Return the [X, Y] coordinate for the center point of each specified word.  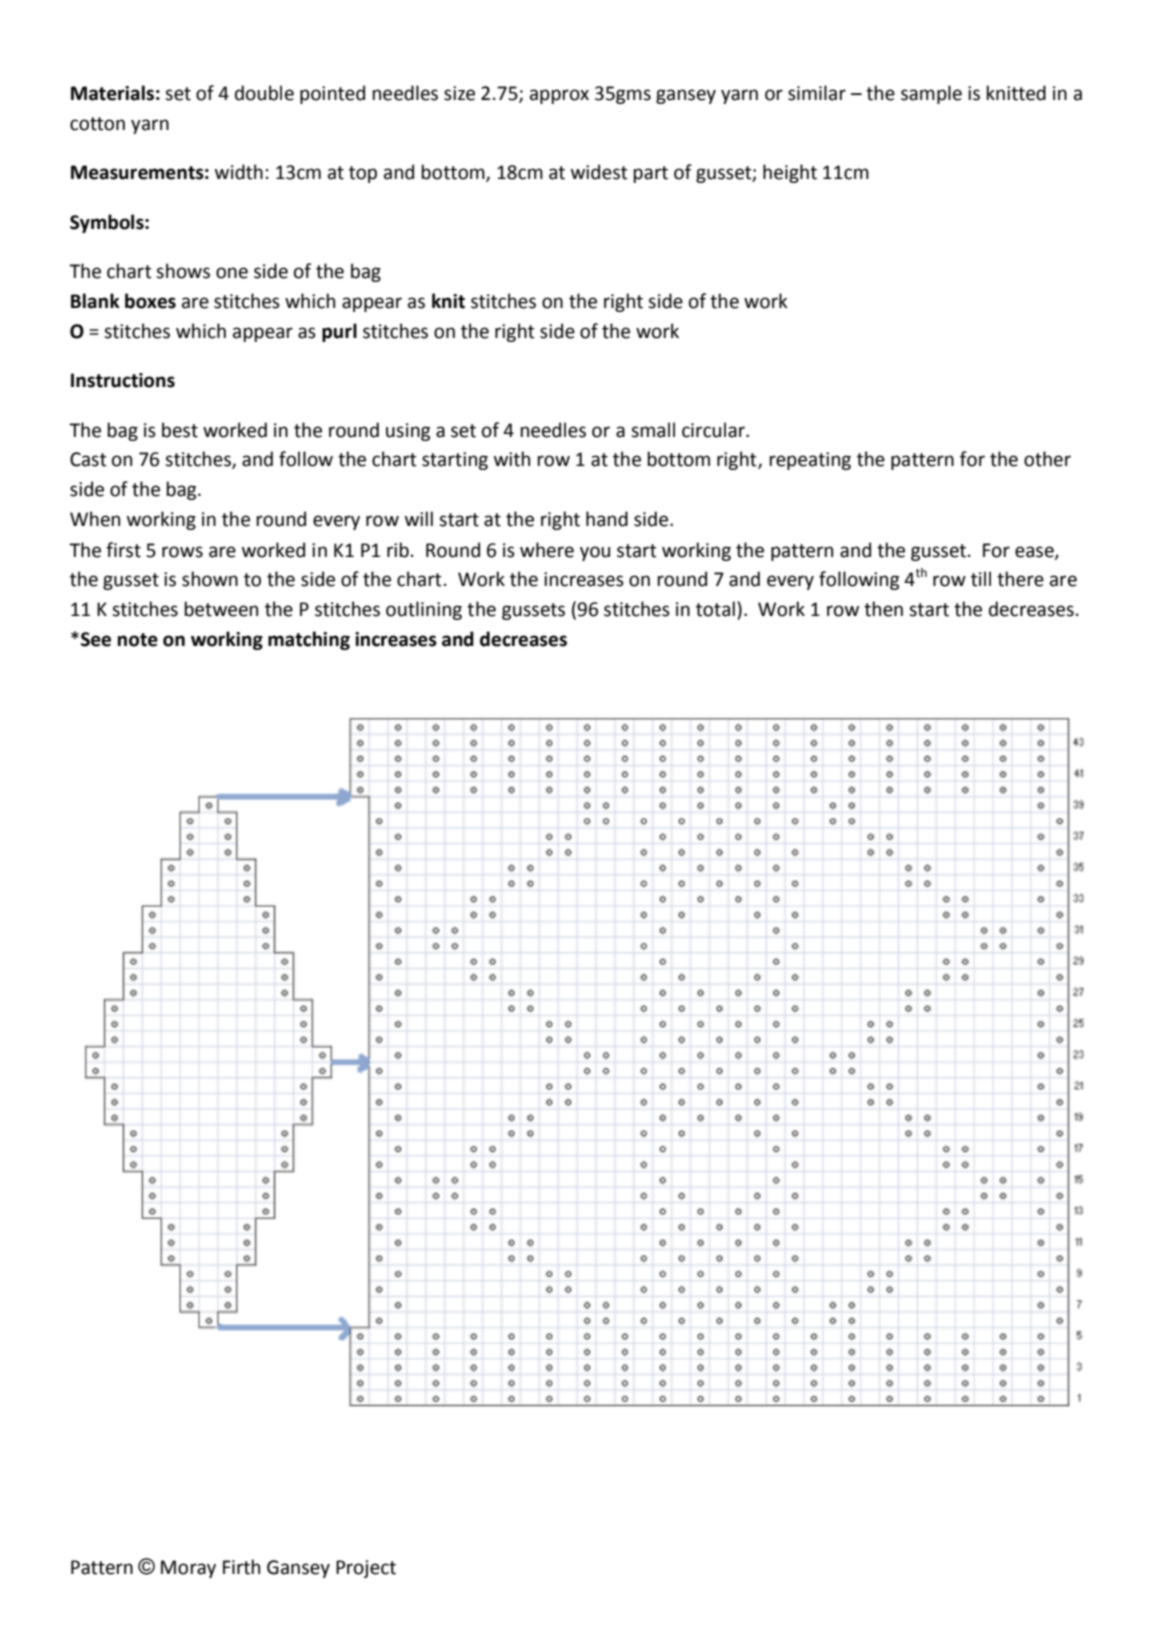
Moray [188, 1569]
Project [366, 1569]
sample [931, 94]
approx [559, 96]
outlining [424, 610]
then [883, 609]
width [239, 172]
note [138, 640]
